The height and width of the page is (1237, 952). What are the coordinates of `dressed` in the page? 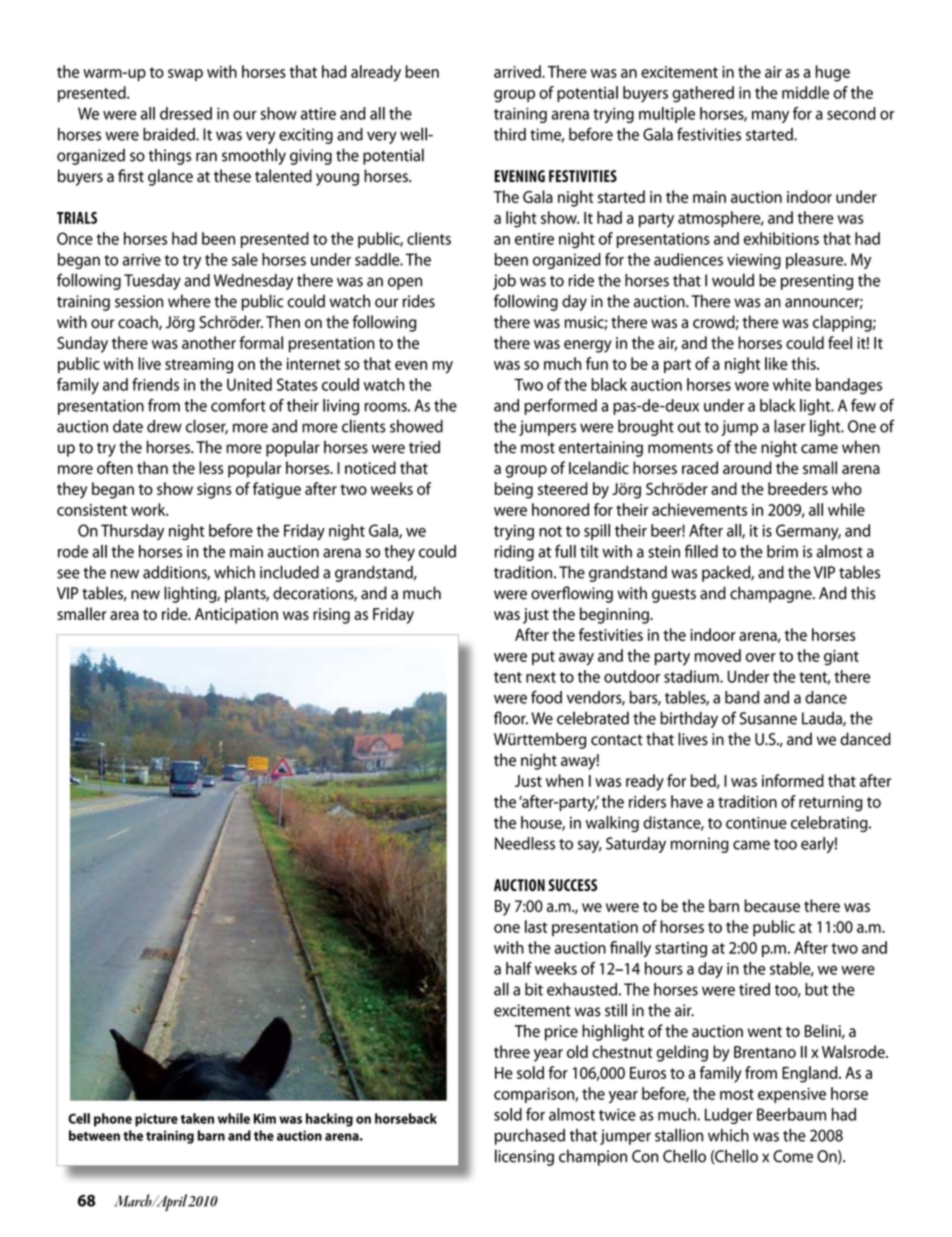 It's located at (186, 113).
